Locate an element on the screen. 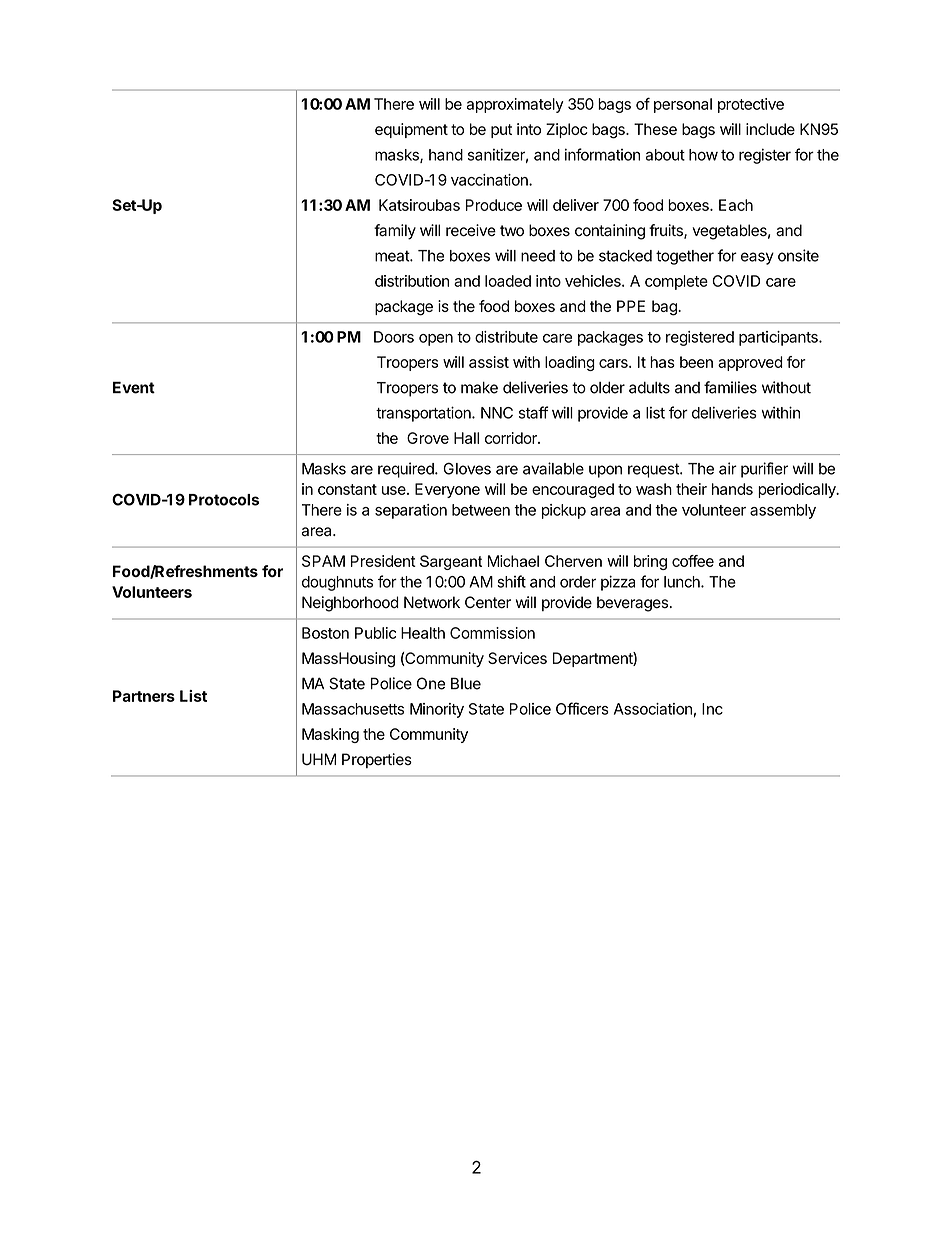  meat is located at coordinates (393, 256).
